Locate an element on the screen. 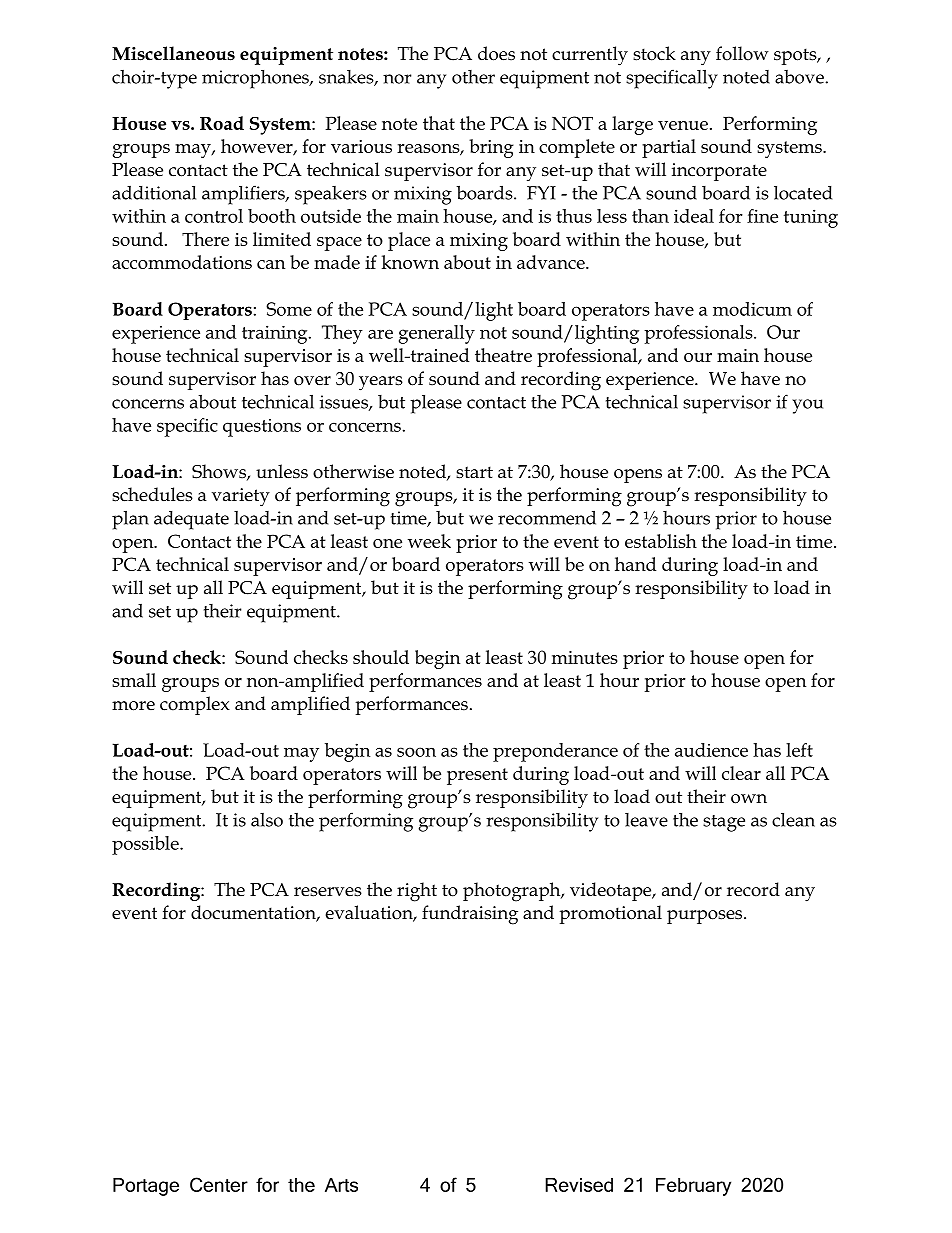 The width and height of the screenshot is (952, 1233). Center is located at coordinates (219, 1184).
